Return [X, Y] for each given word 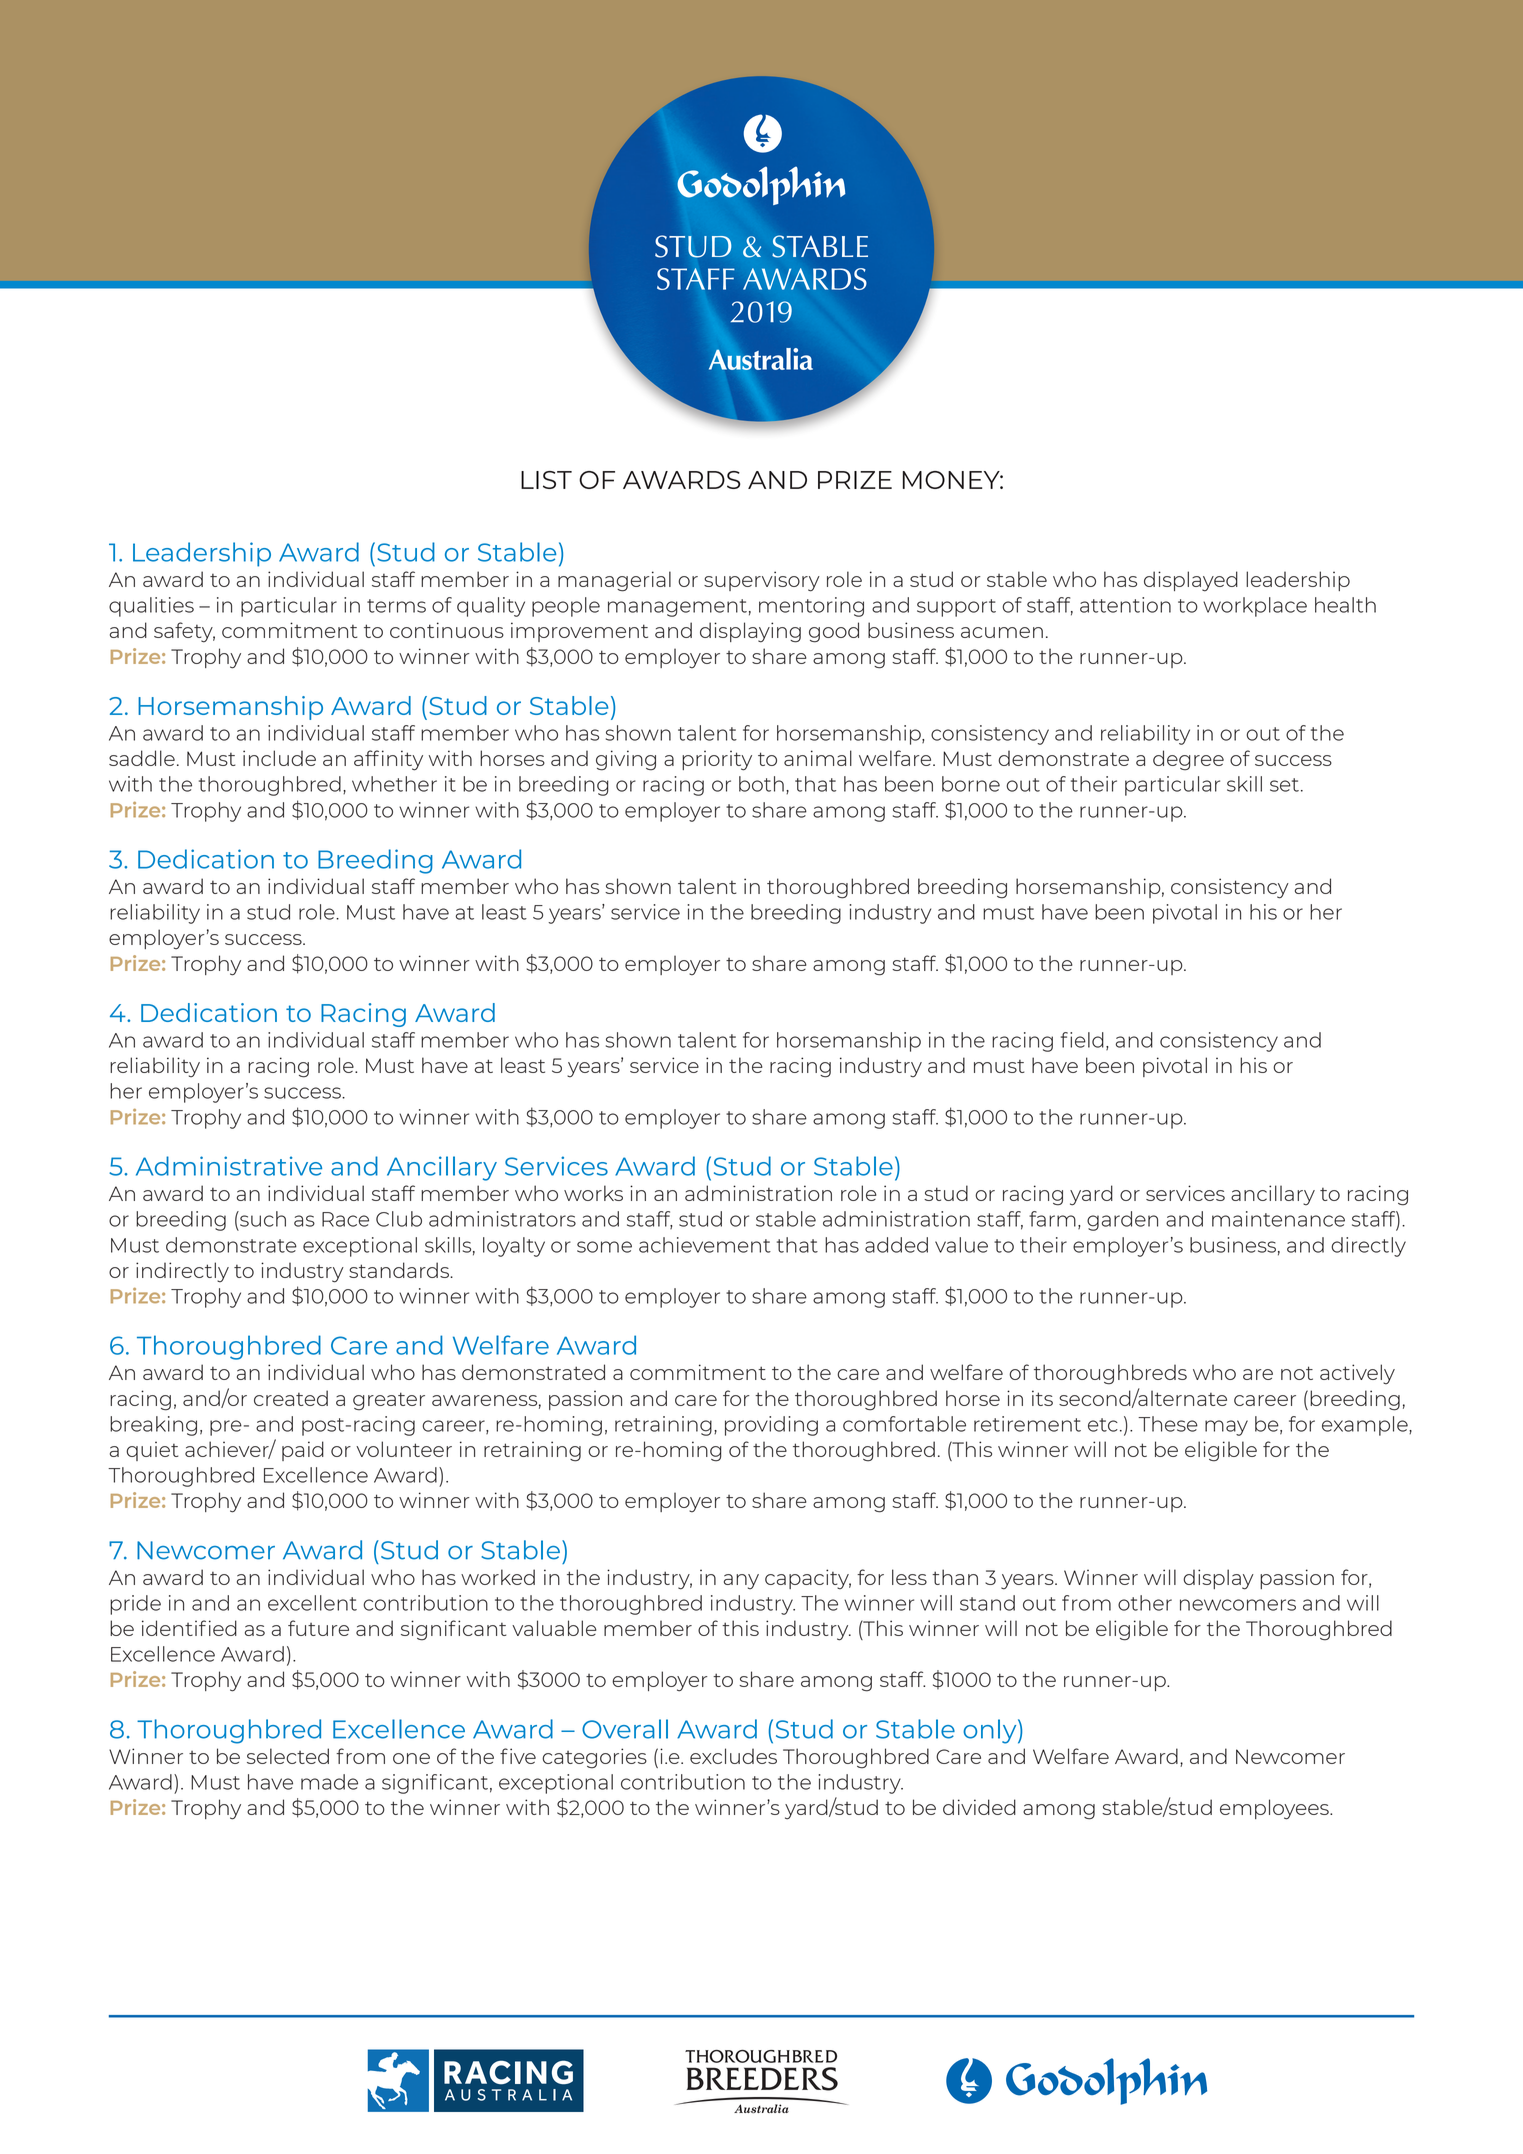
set [1284, 785]
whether [394, 784]
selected [288, 1756]
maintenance [1278, 1219]
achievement [705, 1245]
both [761, 784]
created [291, 1398]
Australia [761, 359]
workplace [1255, 607]
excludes [733, 1756]
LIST [546, 480]
